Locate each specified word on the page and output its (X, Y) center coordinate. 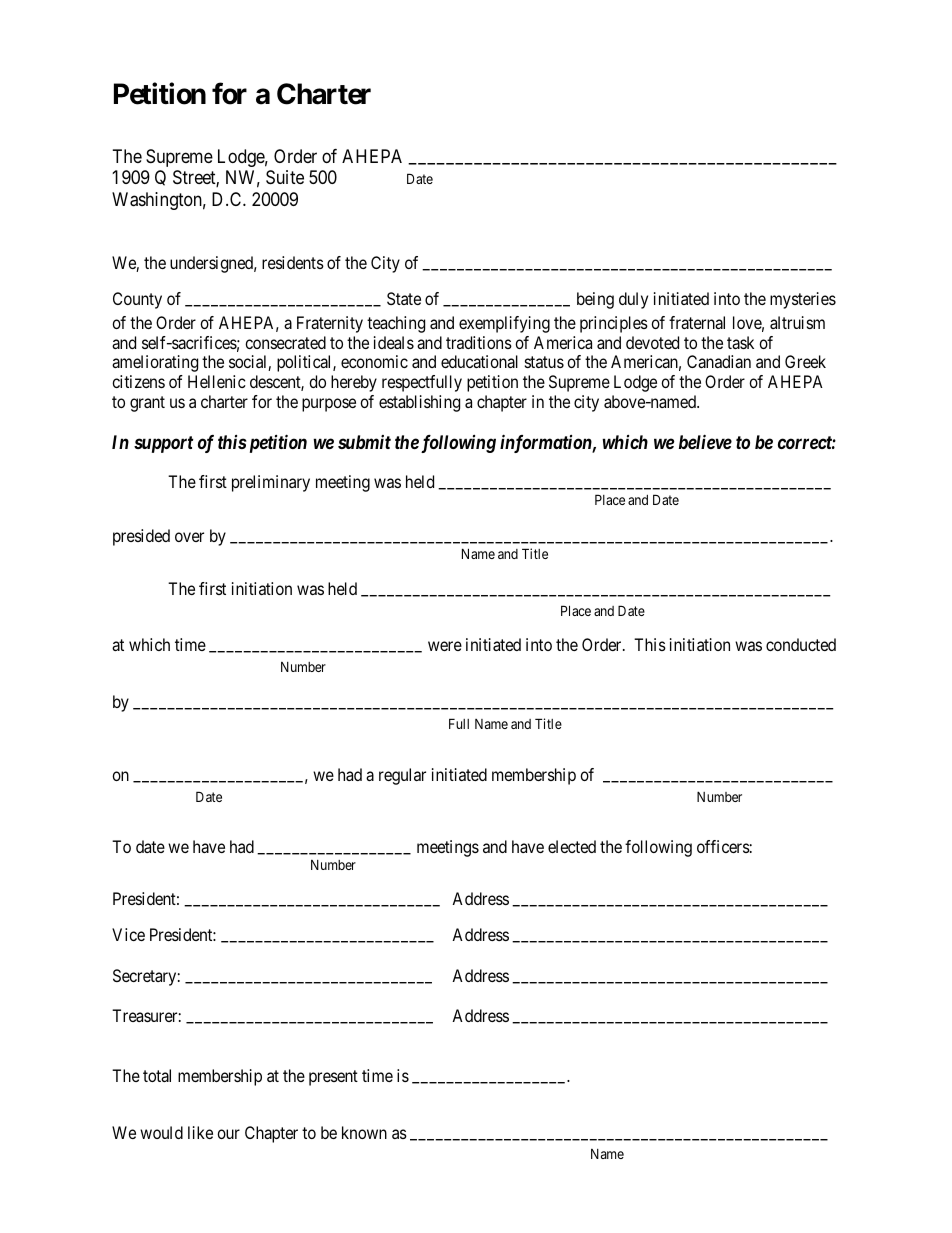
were (445, 646)
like (200, 1132)
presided (141, 537)
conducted (801, 644)
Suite (285, 177)
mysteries (803, 300)
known (364, 1132)
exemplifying (504, 324)
